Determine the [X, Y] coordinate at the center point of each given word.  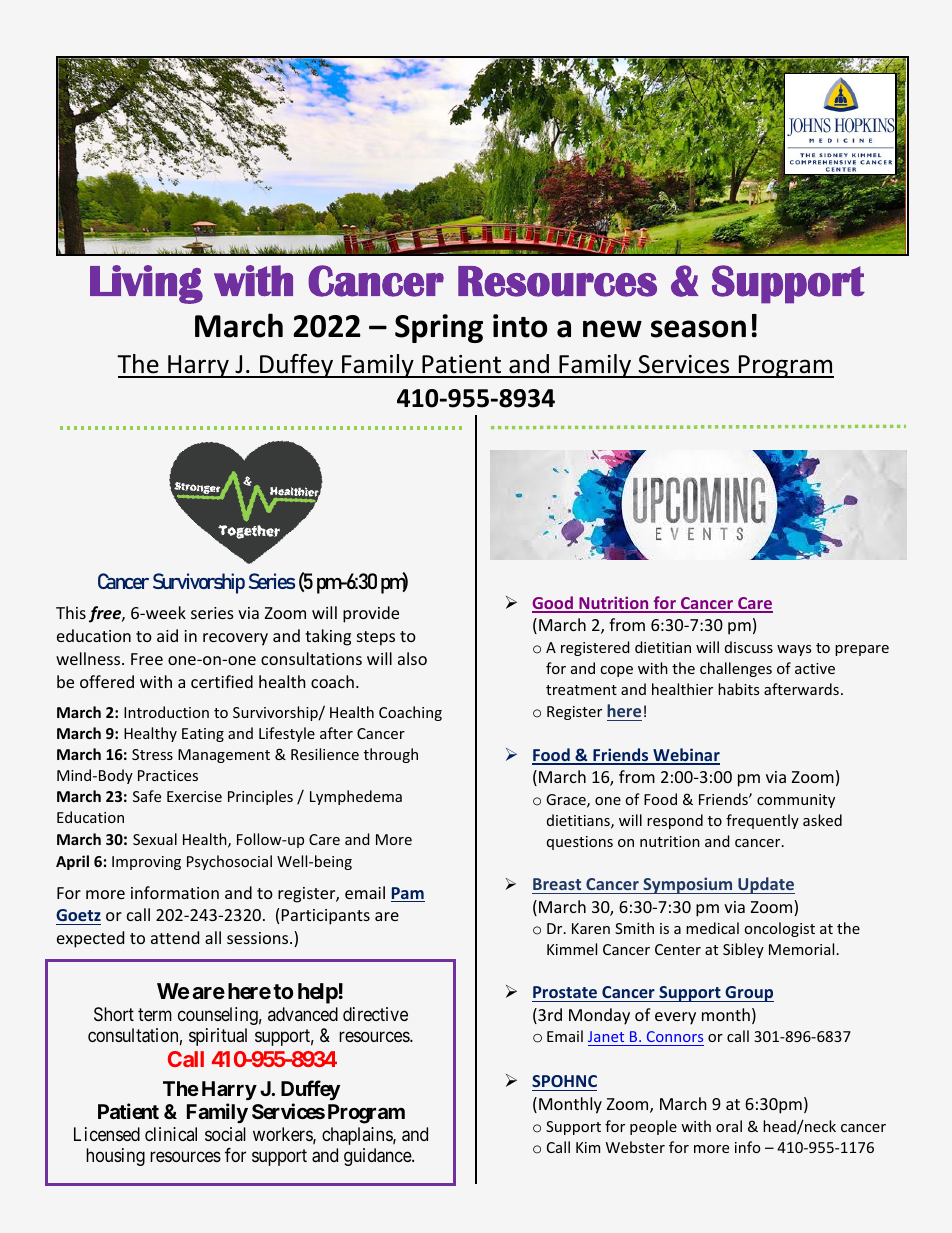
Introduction [166, 712]
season [698, 329]
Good [553, 604]
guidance [378, 1157]
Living [146, 284]
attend [175, 937]
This [71, 612]
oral [729, 1126]
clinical [171, 1134]
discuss [749, 647]
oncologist [779, 929]
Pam [408, 894]
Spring [439, 328]
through [391, 755]
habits [738, 689]
